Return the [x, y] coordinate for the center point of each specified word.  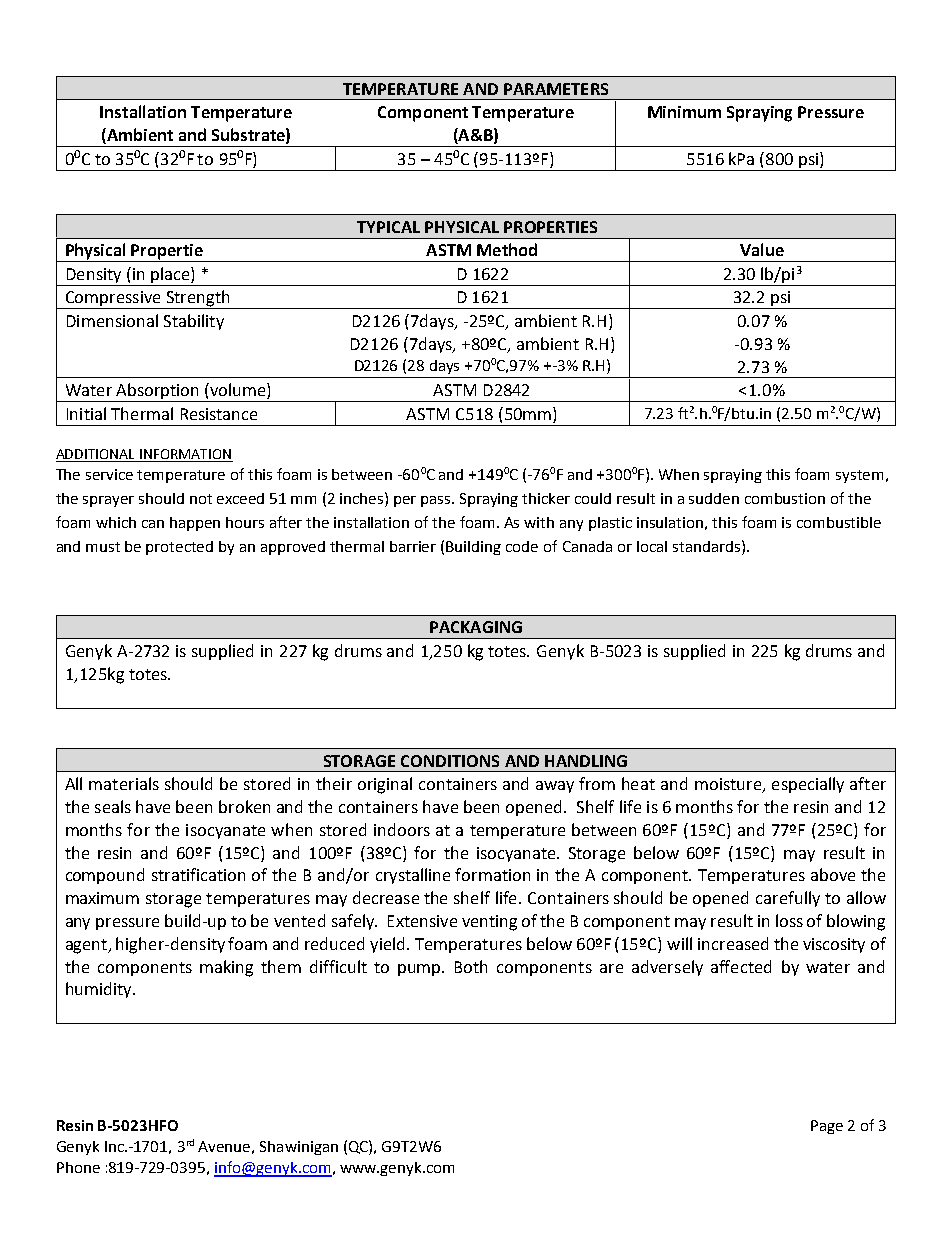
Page [827, 1127]
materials [124, 783]
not [201, 499]
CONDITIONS [450, 761]
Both [471, 966]
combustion [785, 498]
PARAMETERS [556, 89]
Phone [78, 1167]
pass [437, 501]
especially [808, 785]
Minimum [684, 112]
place [171, 275]
